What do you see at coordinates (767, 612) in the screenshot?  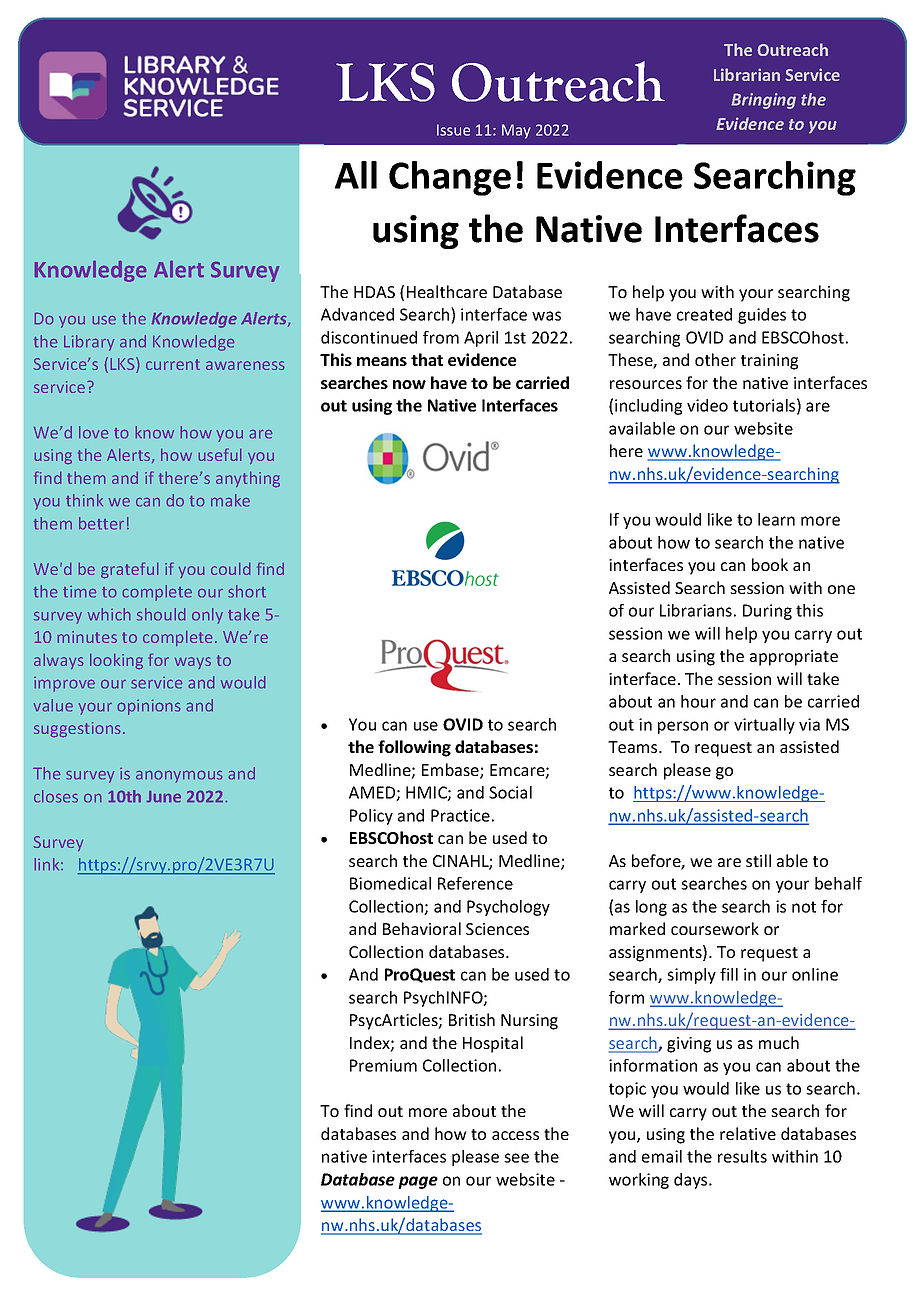 I see `During` at bounding box center [767, 612].
